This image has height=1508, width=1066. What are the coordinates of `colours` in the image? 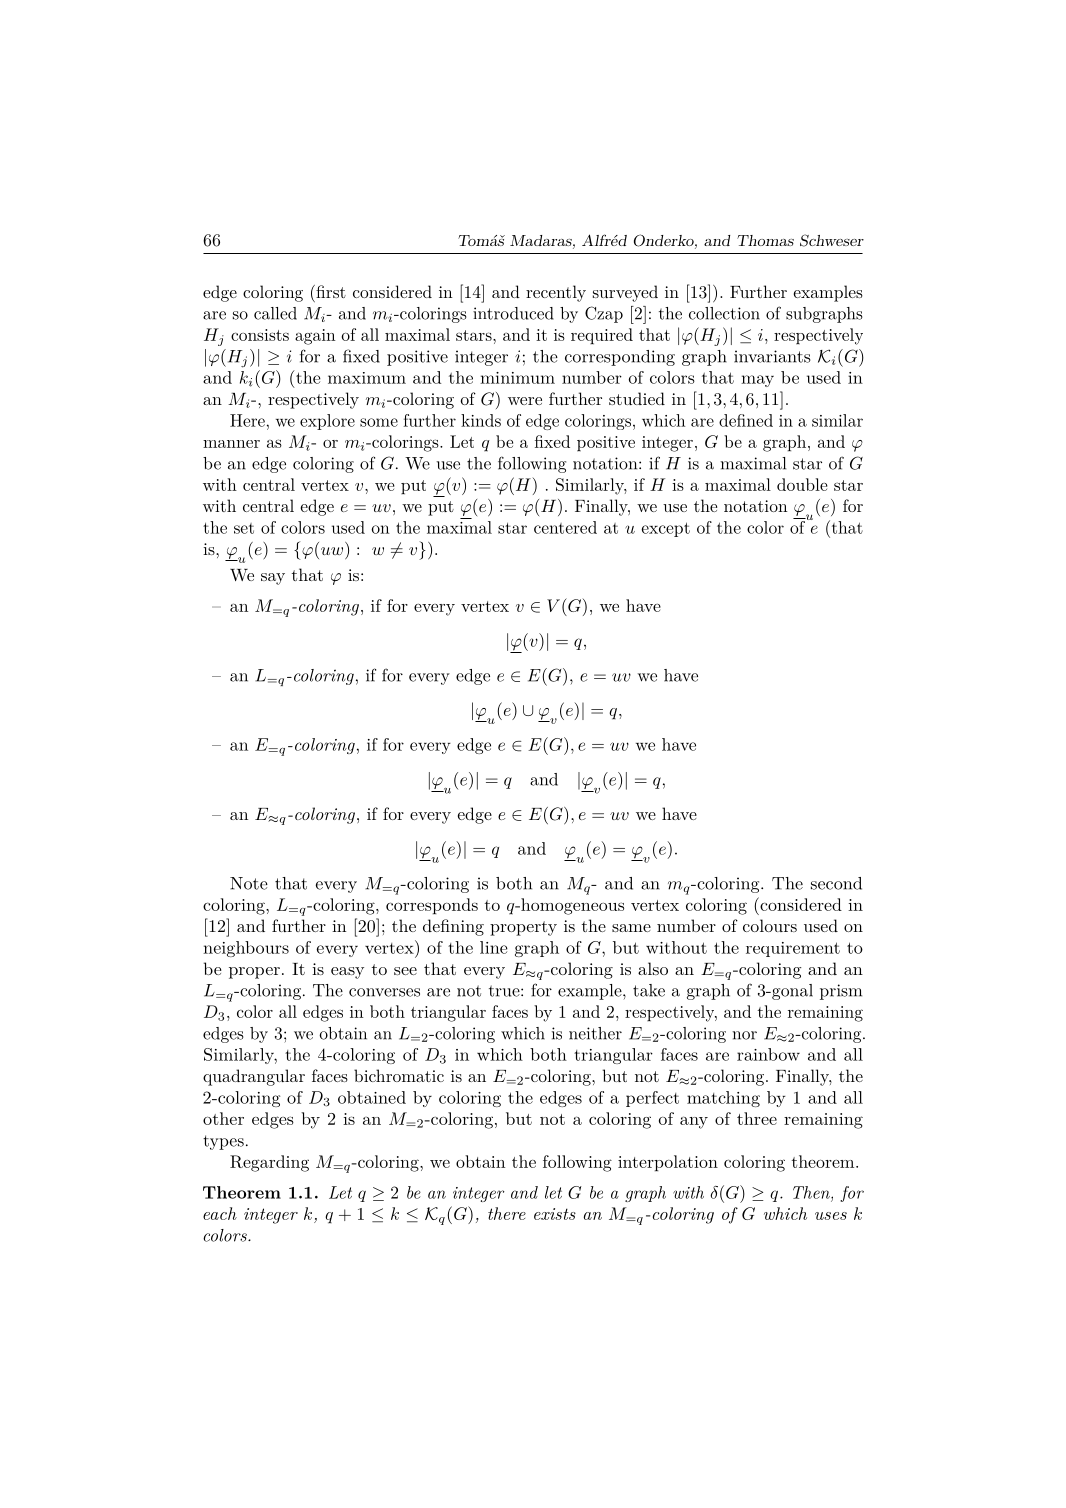 It's located at (770, 925).
